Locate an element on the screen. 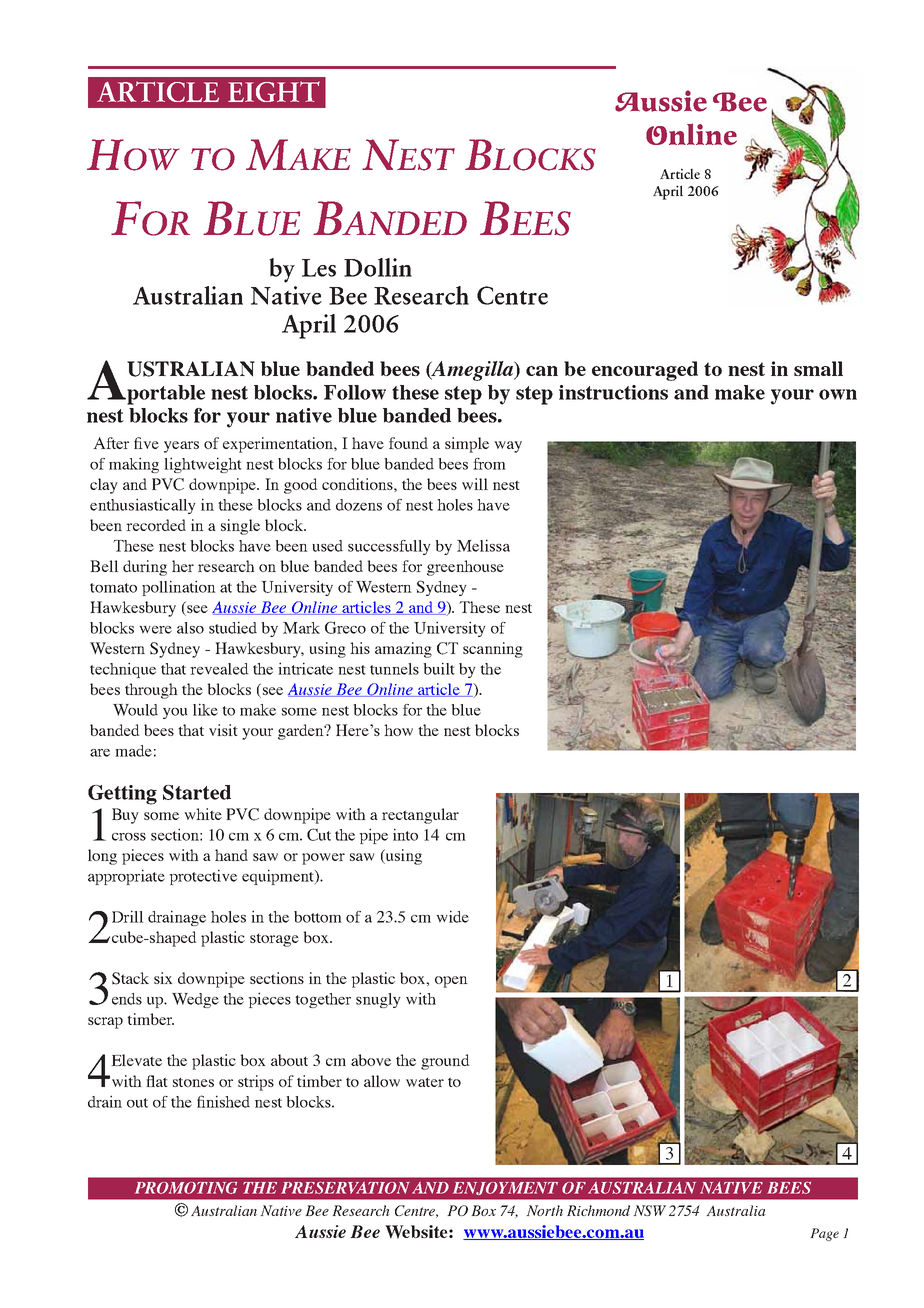 The image size is (924, 1308). wide is located at coordinates (452, 916).
